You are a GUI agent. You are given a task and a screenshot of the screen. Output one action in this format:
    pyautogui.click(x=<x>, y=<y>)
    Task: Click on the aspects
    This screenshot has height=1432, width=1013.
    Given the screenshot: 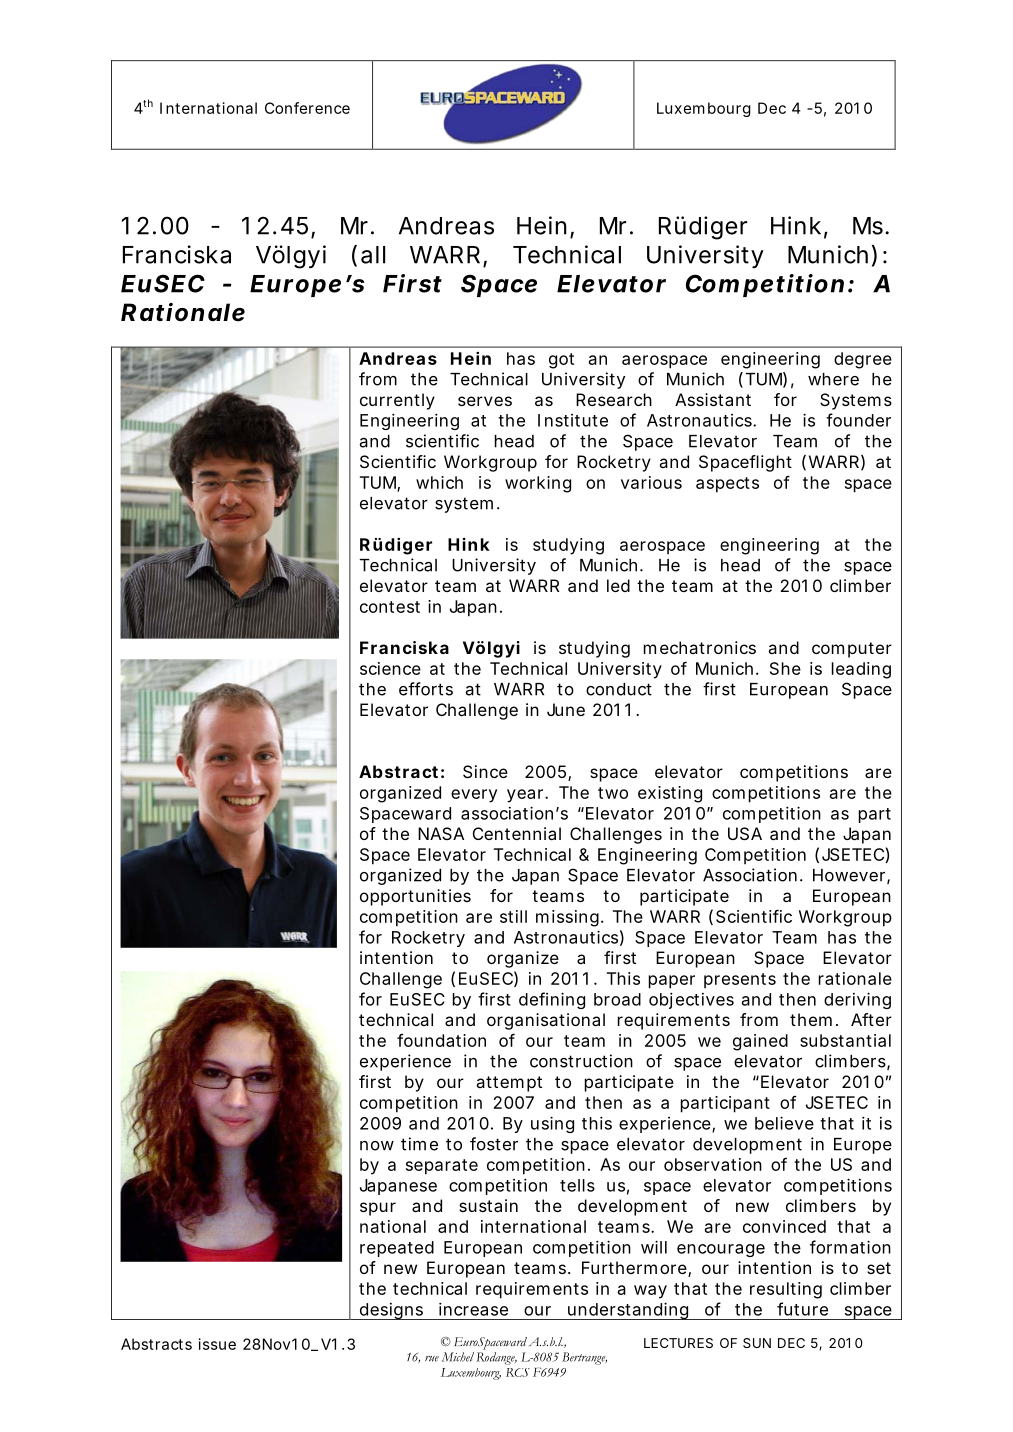 What is the action you would take?
    pyautogui.click(x=727, y=485)
